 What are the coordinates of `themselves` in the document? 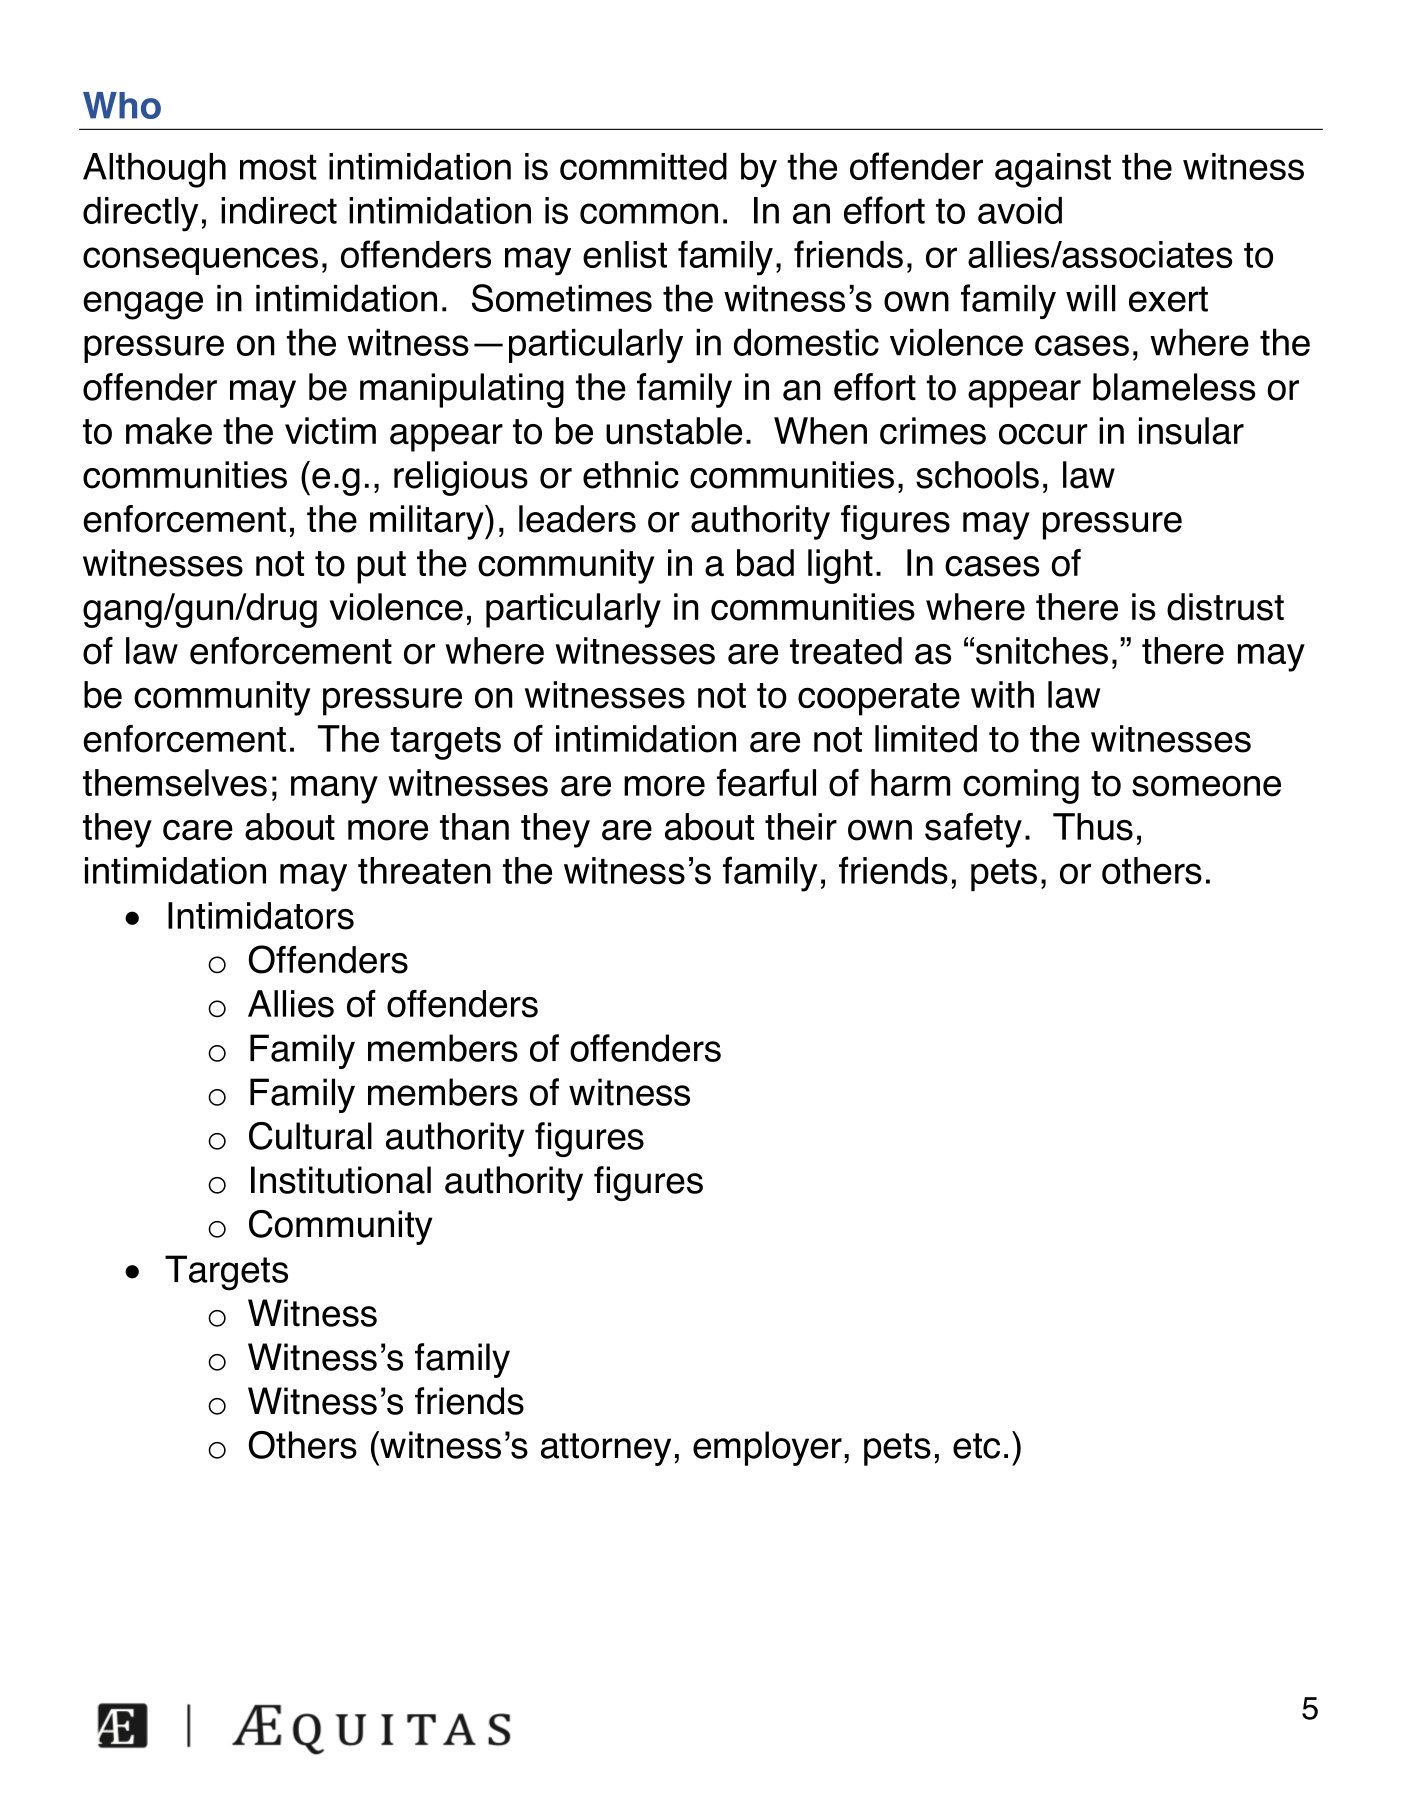 It's located at (175, 783).
